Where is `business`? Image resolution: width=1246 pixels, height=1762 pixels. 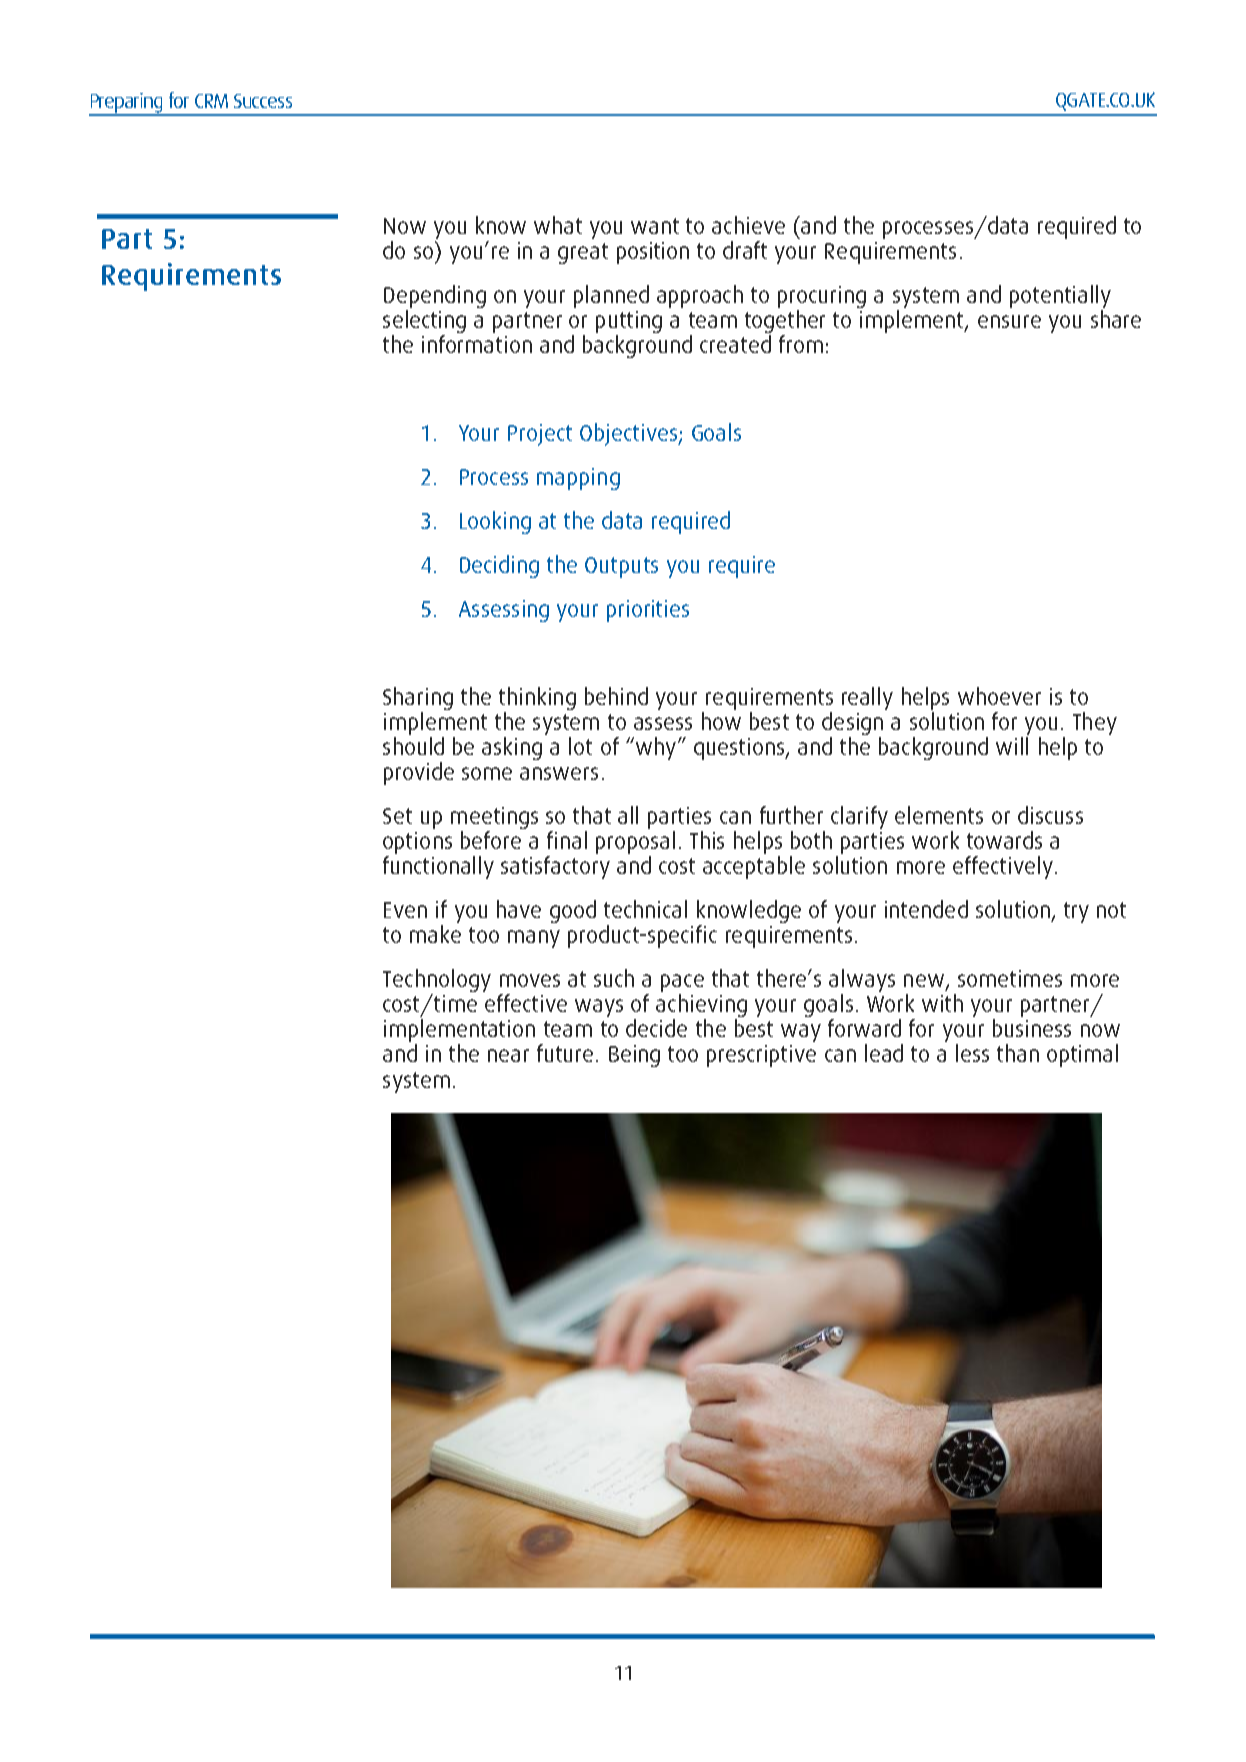 business is located at coordinates (1032, 1028).
